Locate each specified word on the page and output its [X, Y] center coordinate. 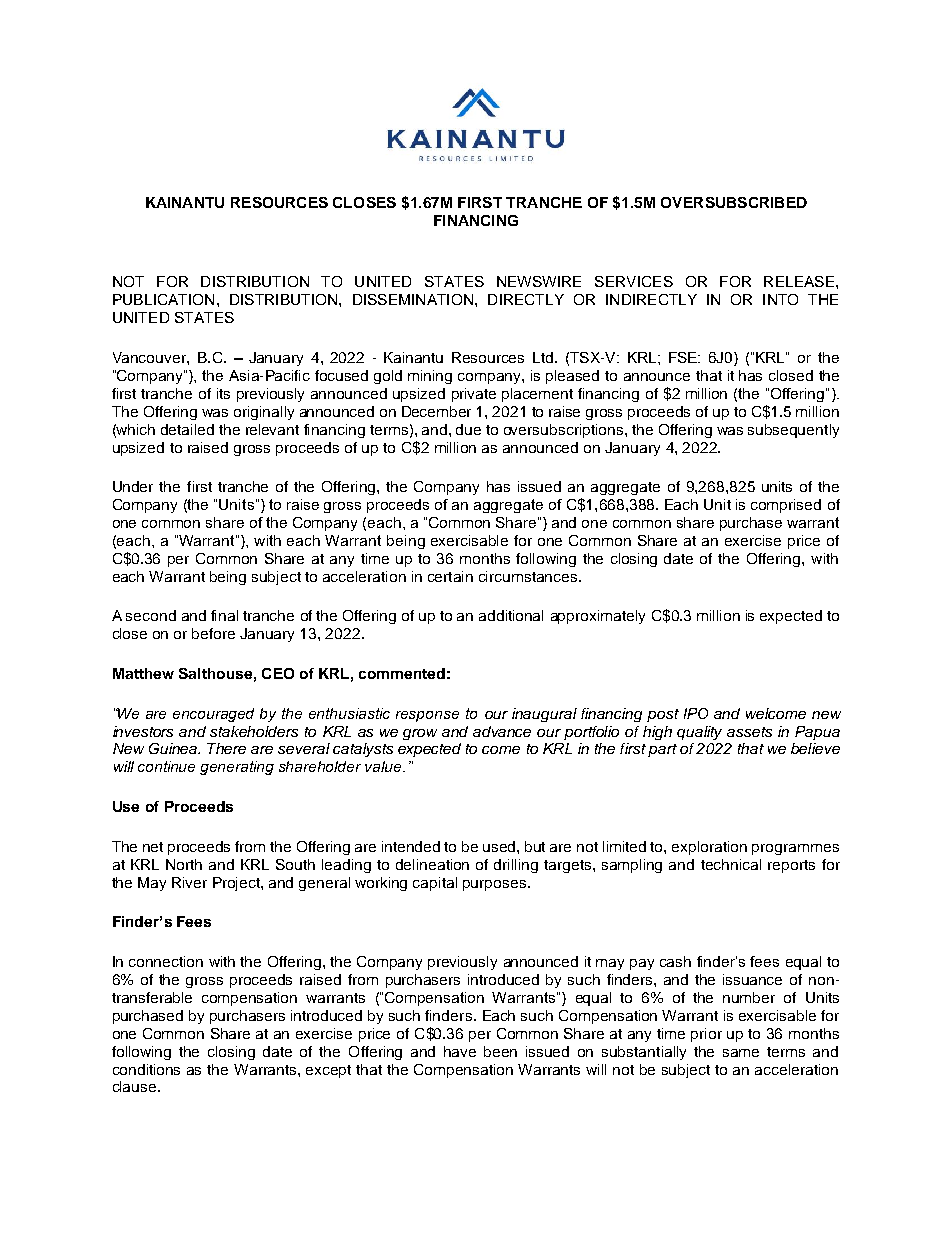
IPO [696, 713]
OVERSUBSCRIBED [734, 202]
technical [731, 864]
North [184, 864]
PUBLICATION [163, 299]
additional [511, 615]
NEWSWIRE [539, 281]
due [468, 429]
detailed [187, 429]
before [213, 633]
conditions [146, 1069]
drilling [516, 866]
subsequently [793, 431]
